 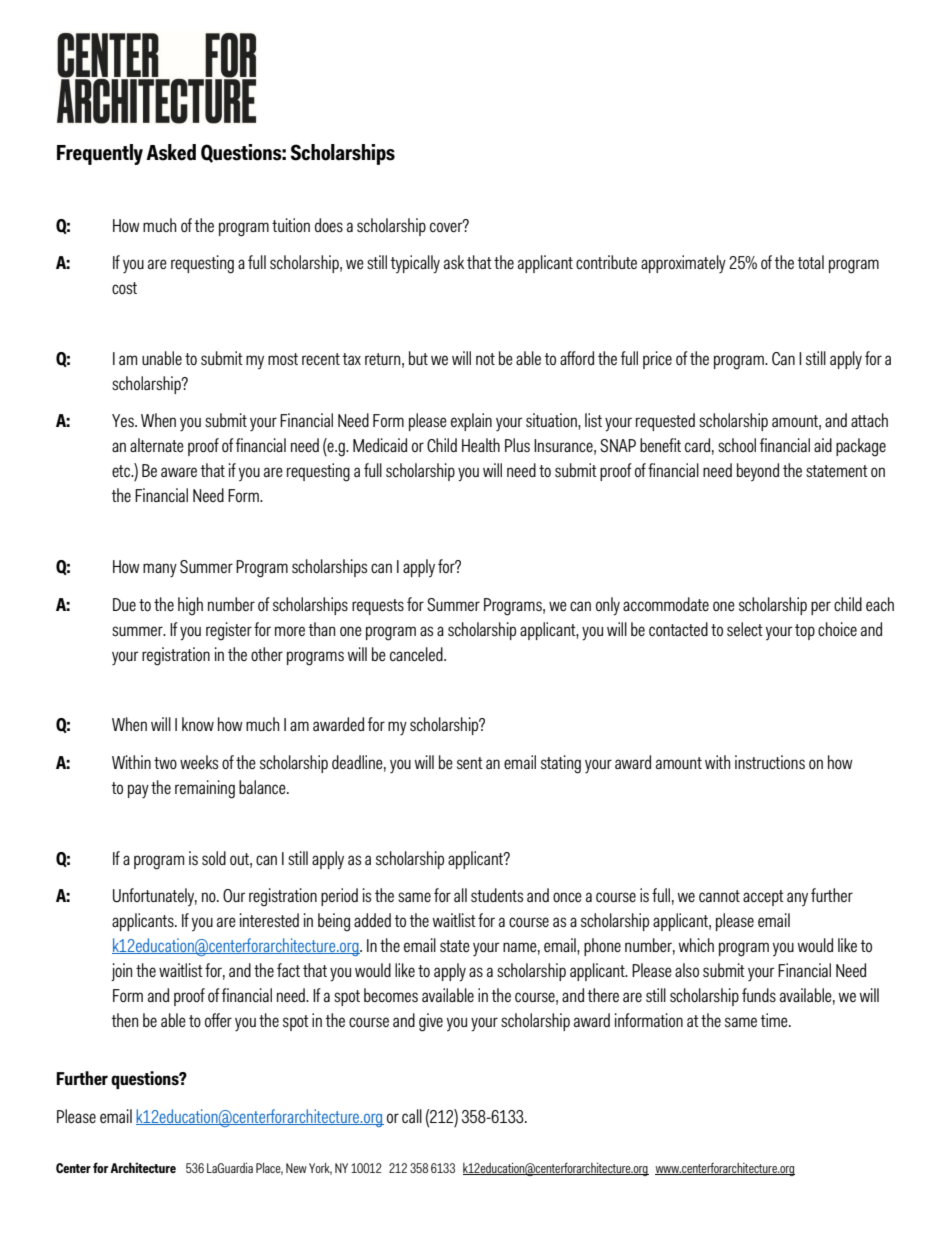 What do you see at coordinates (296, 1168) in the document?
I see `New` at bounding box center [296, 1168].
